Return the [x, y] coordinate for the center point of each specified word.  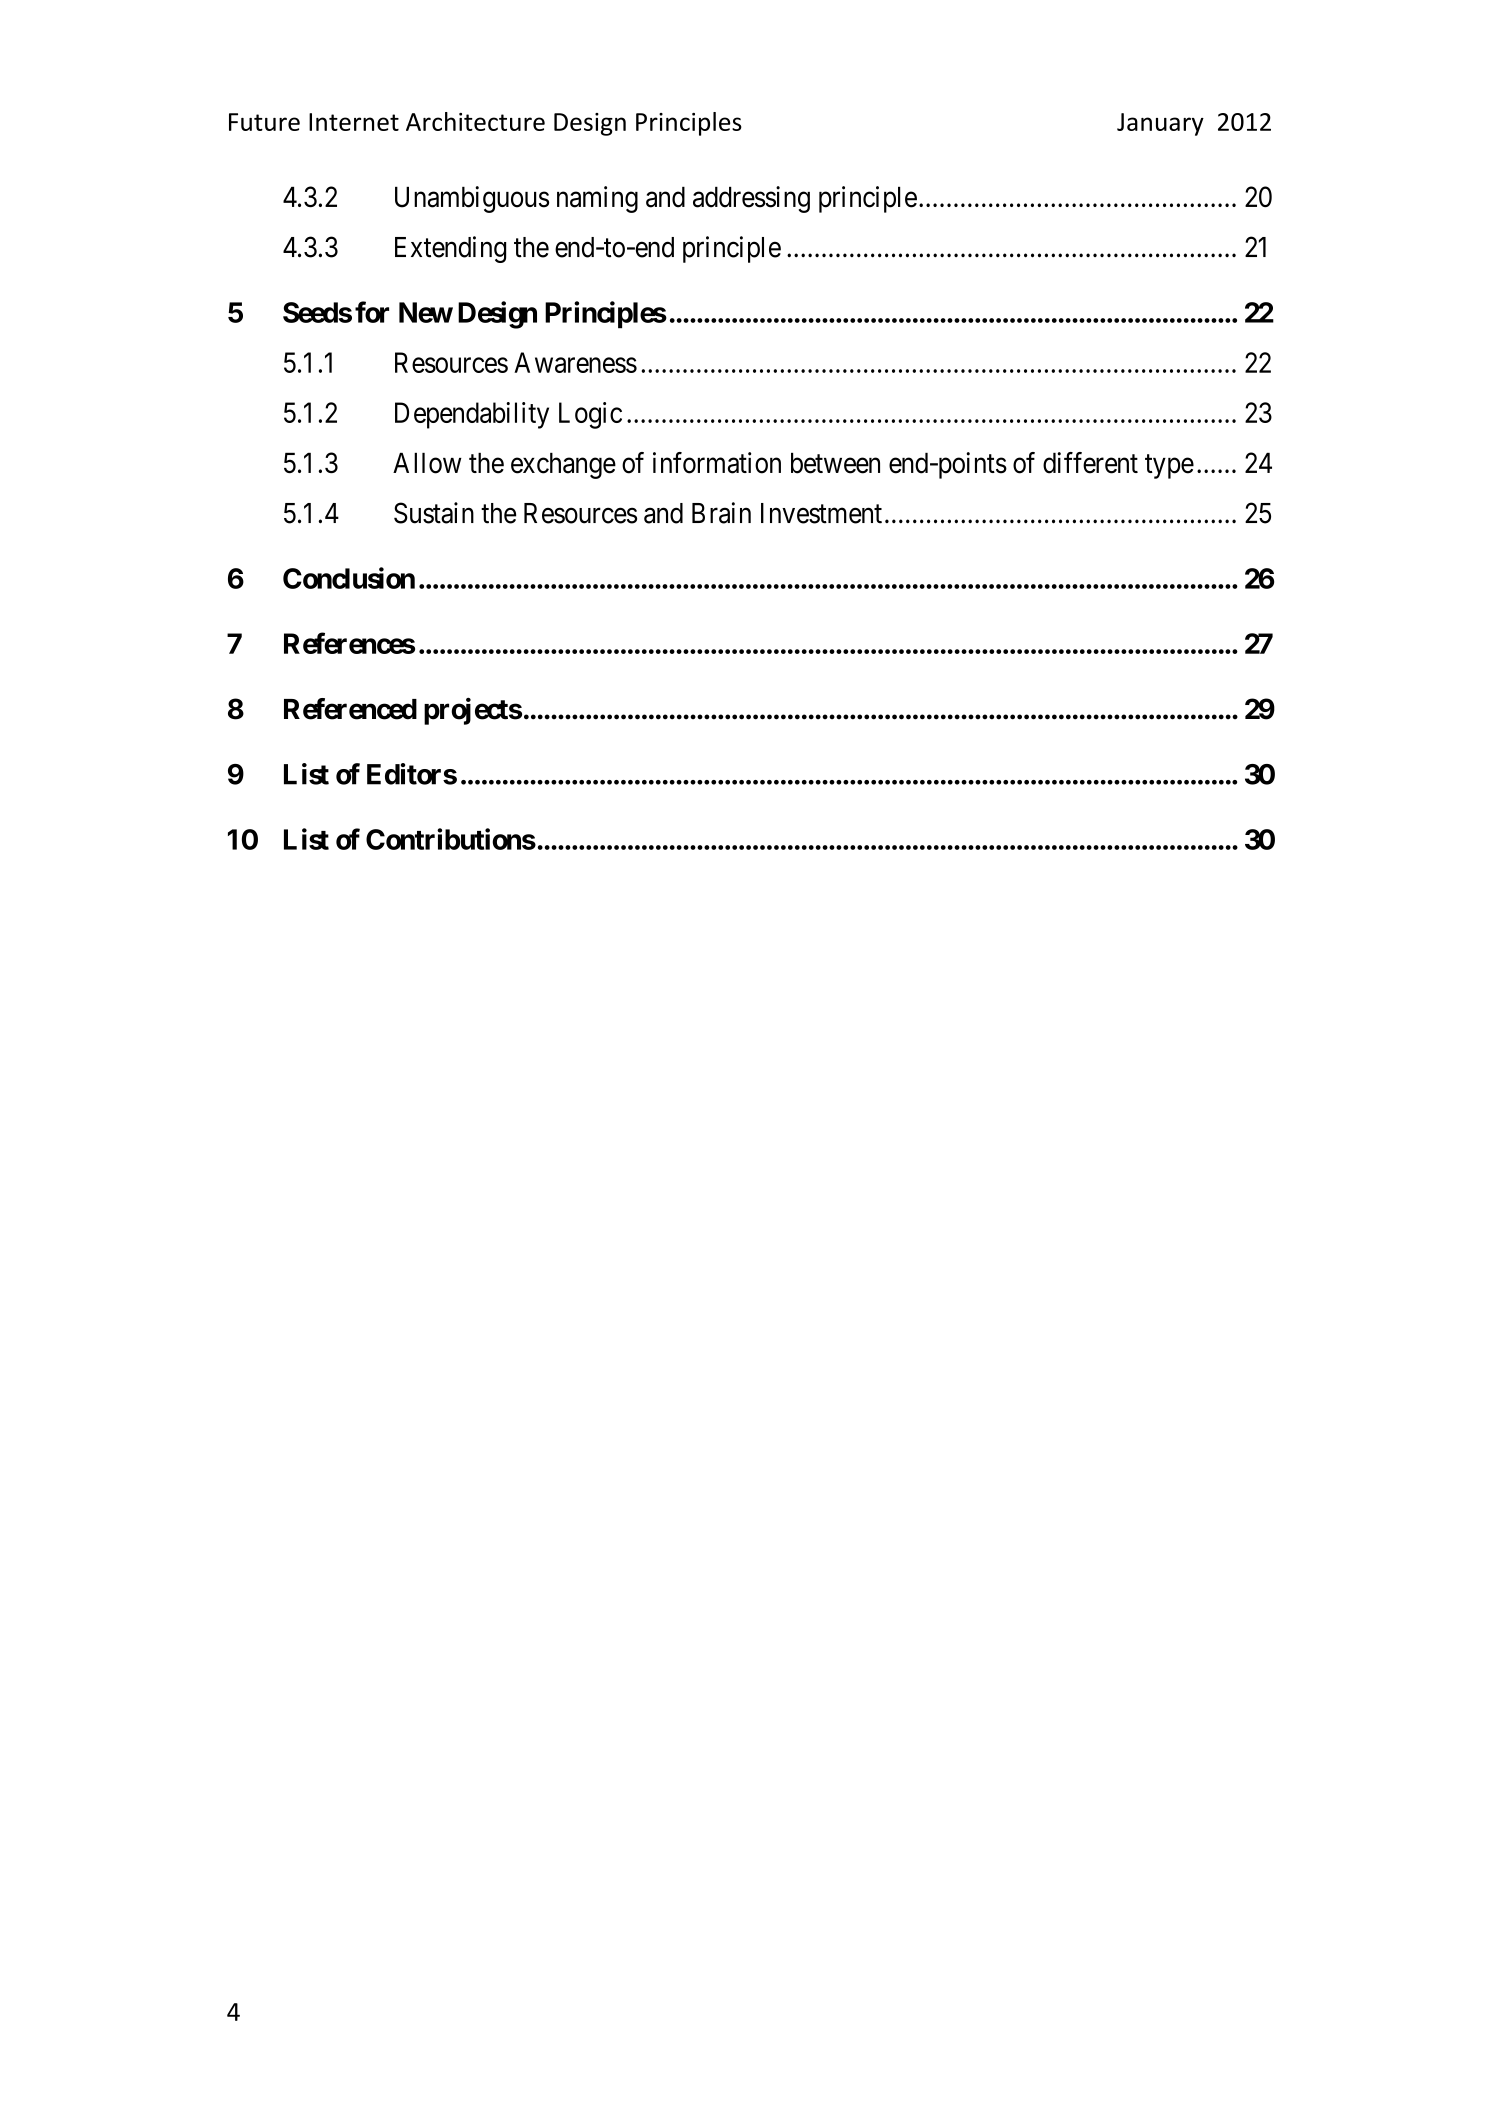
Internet [354, 122]
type [1169, 466]
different [1090, 463]
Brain [721, 513]
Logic [590, 415]
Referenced [350, 709]
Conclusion [349, 578]
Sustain [434, 513]
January [1160, 124]
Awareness [575, 362]
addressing [751, 199]
